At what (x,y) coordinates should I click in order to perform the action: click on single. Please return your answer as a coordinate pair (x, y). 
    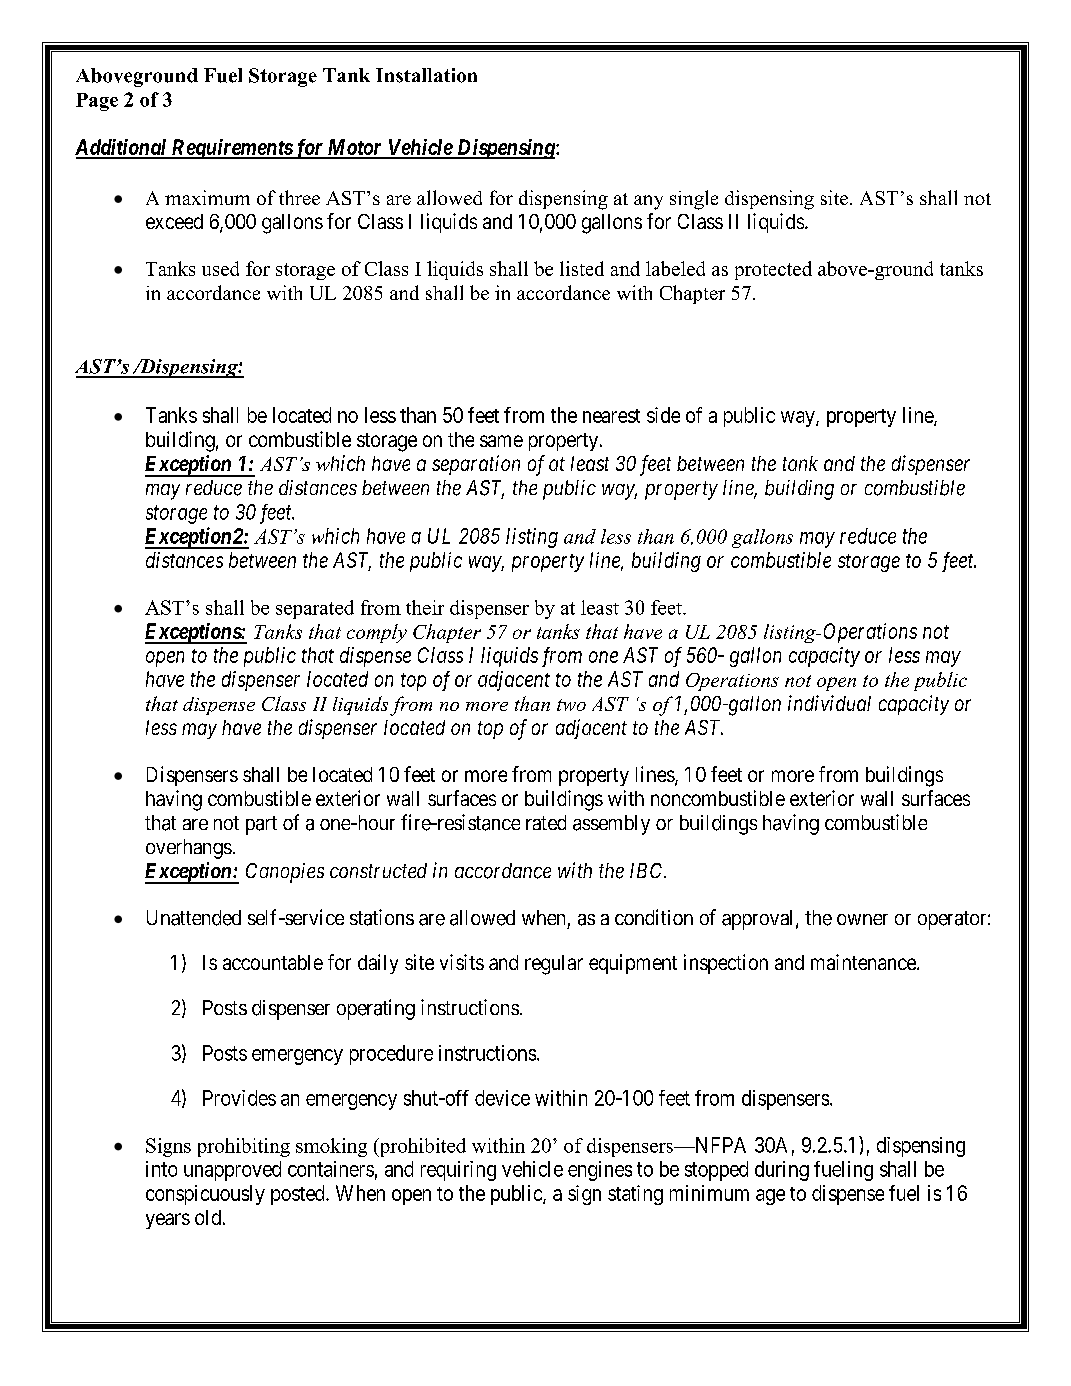
    Looking at the image, I should click on (694, 200).
